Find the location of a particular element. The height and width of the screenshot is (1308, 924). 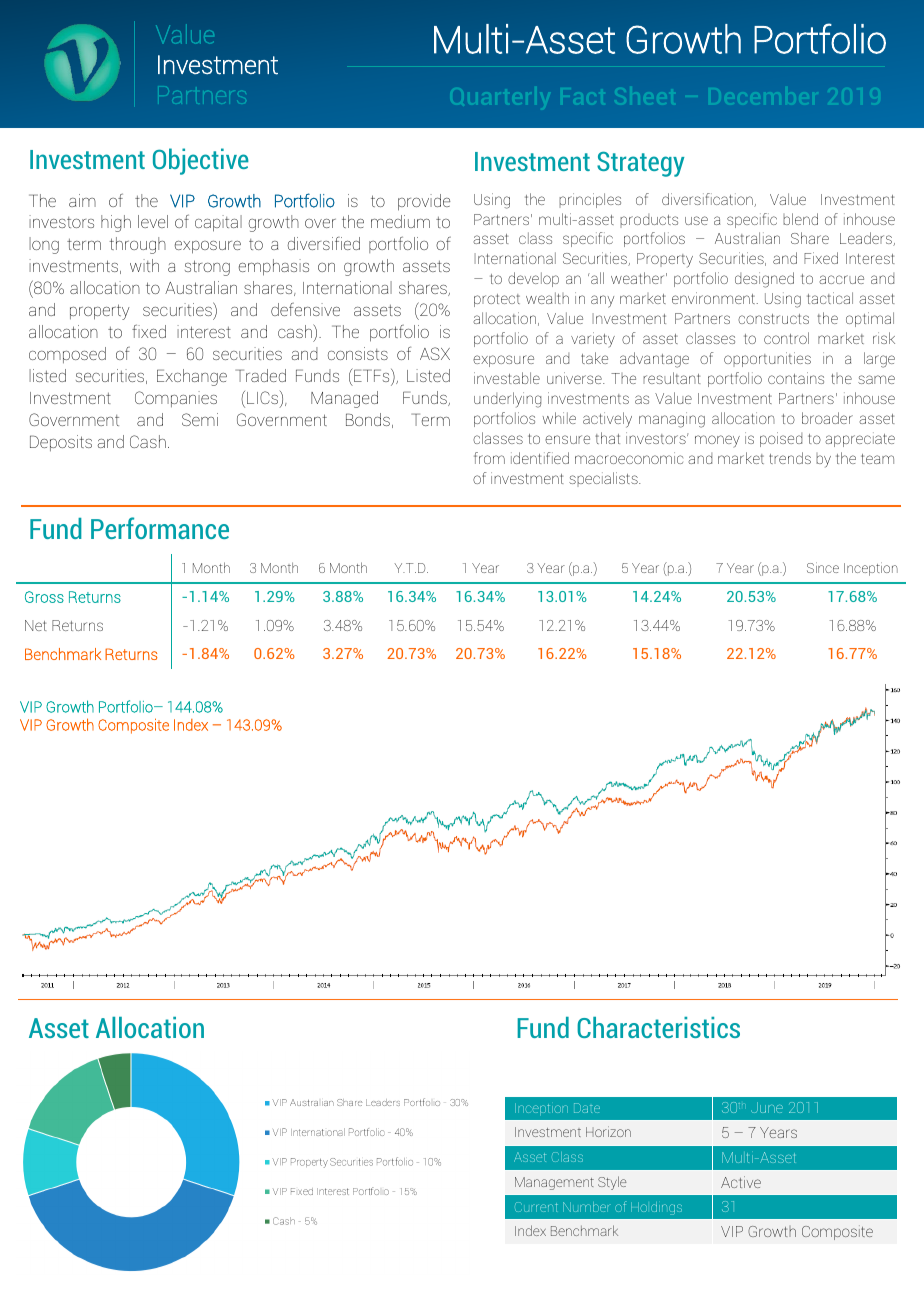

Current is located at coordinates (536, 1207).
